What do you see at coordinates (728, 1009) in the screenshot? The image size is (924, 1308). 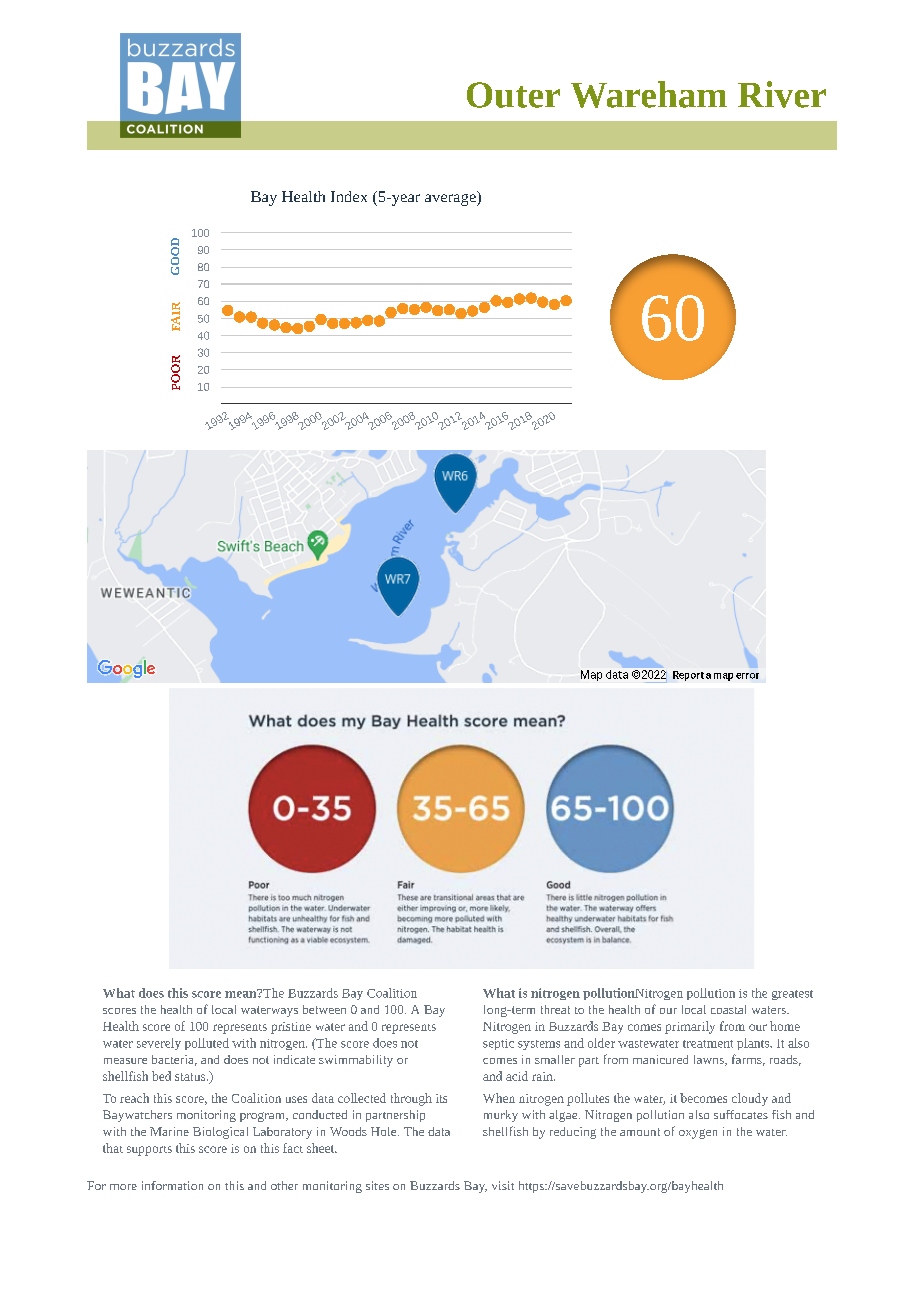 I see `coastal` at bounding box center [728, 1009].
